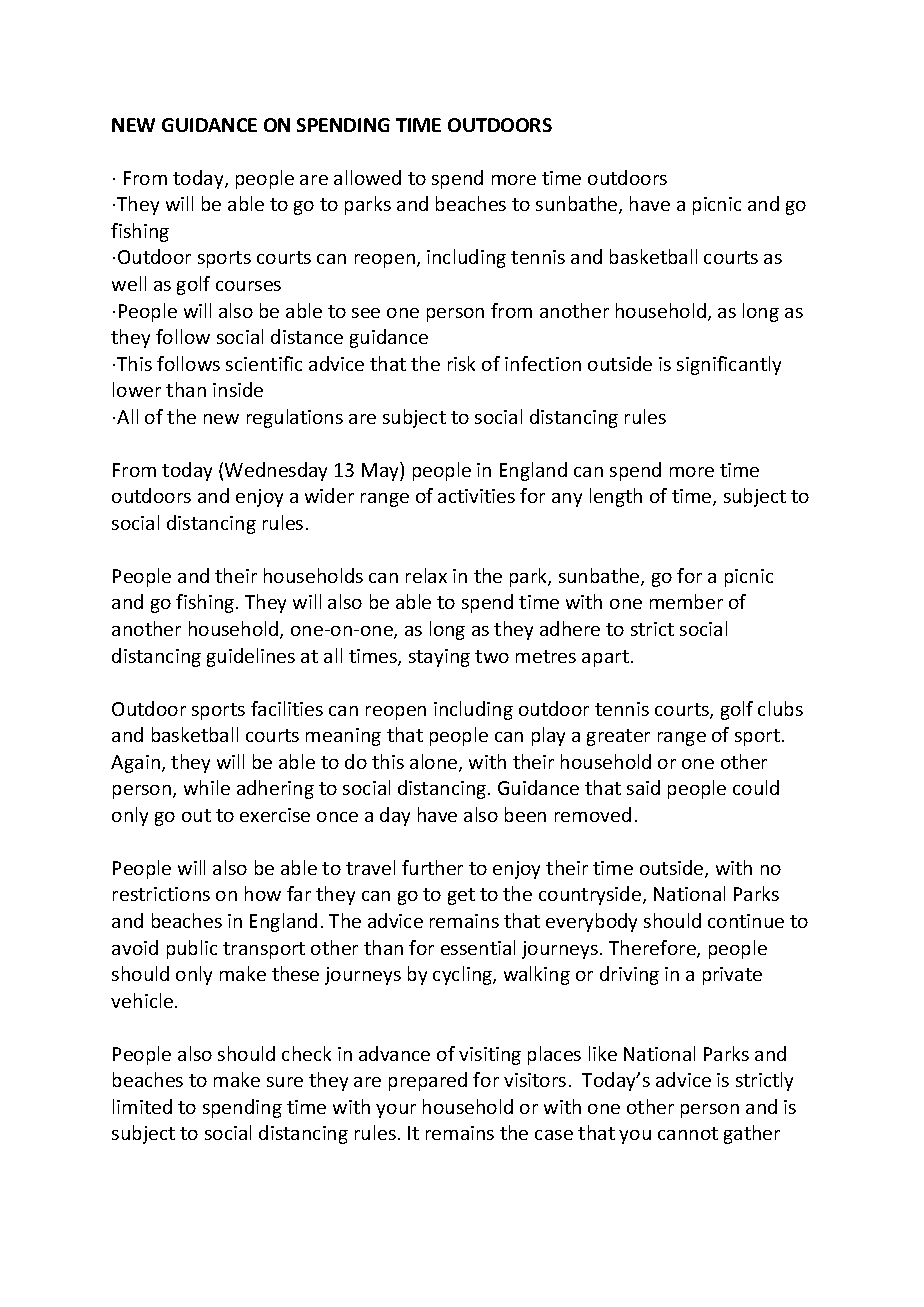  Describe the element at coordinates (248, 286) in the page. I see `courses` at that location.
